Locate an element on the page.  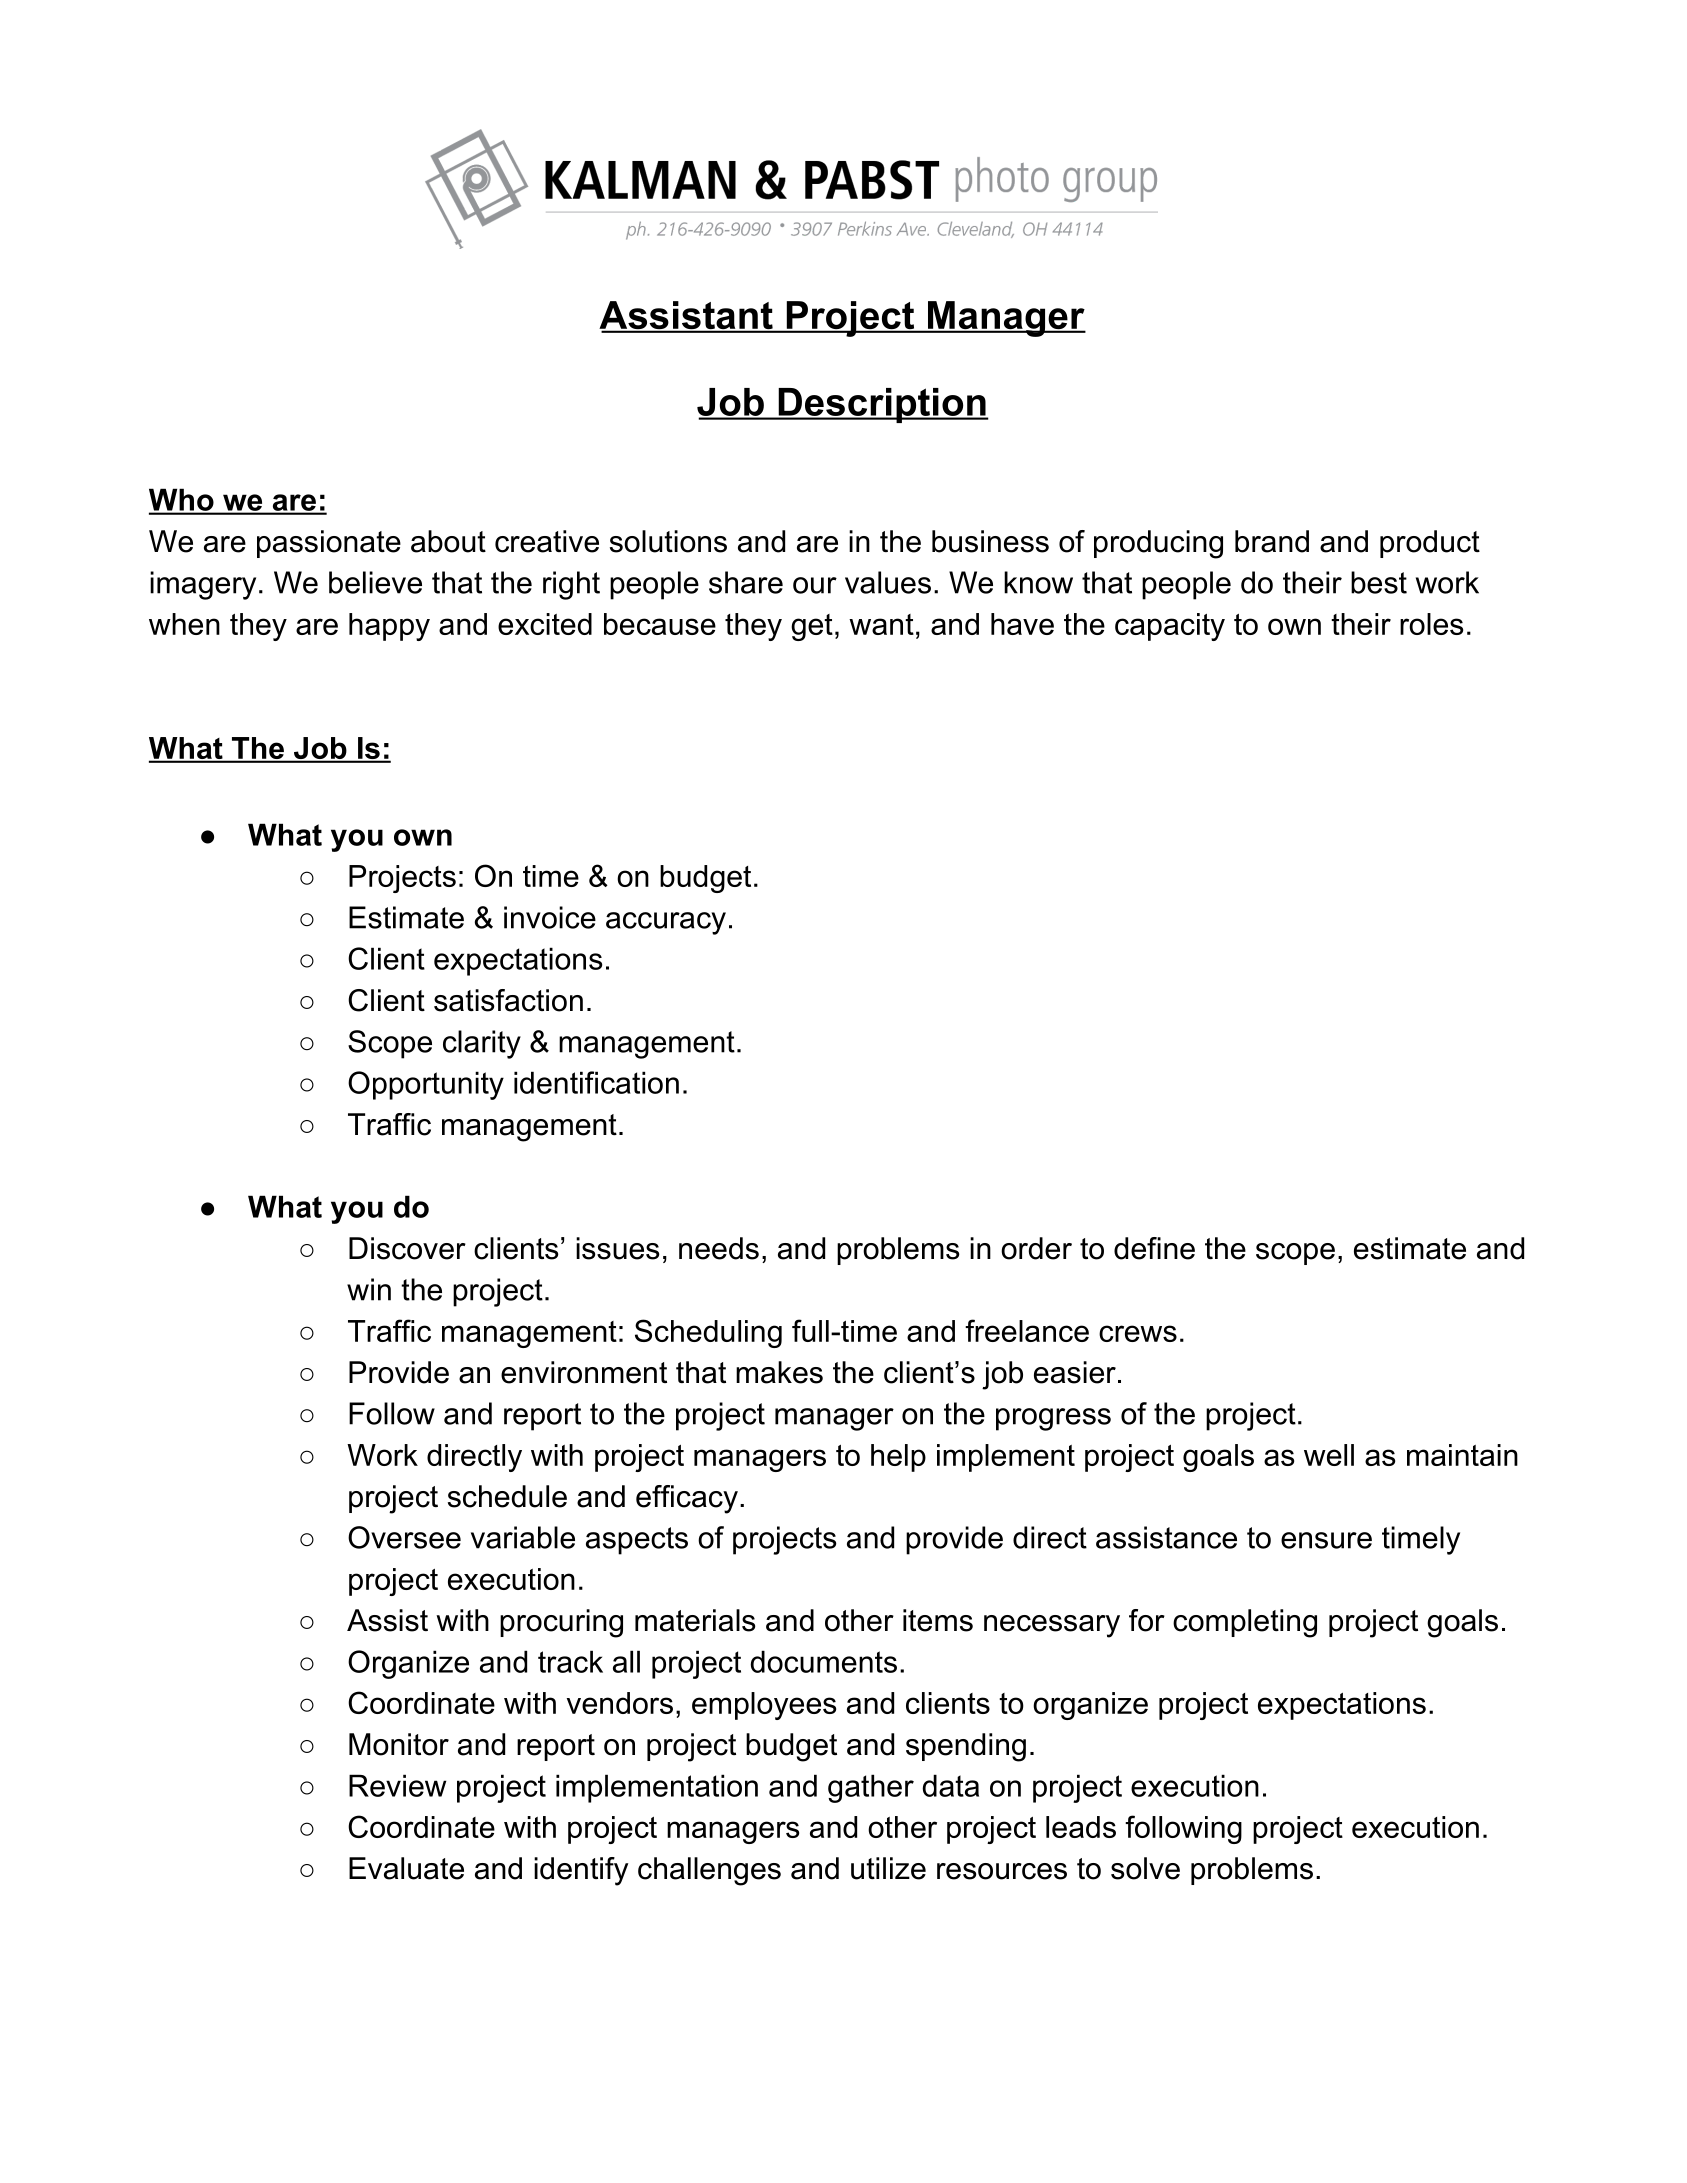
needs is located at coordinates (719, 1248).
